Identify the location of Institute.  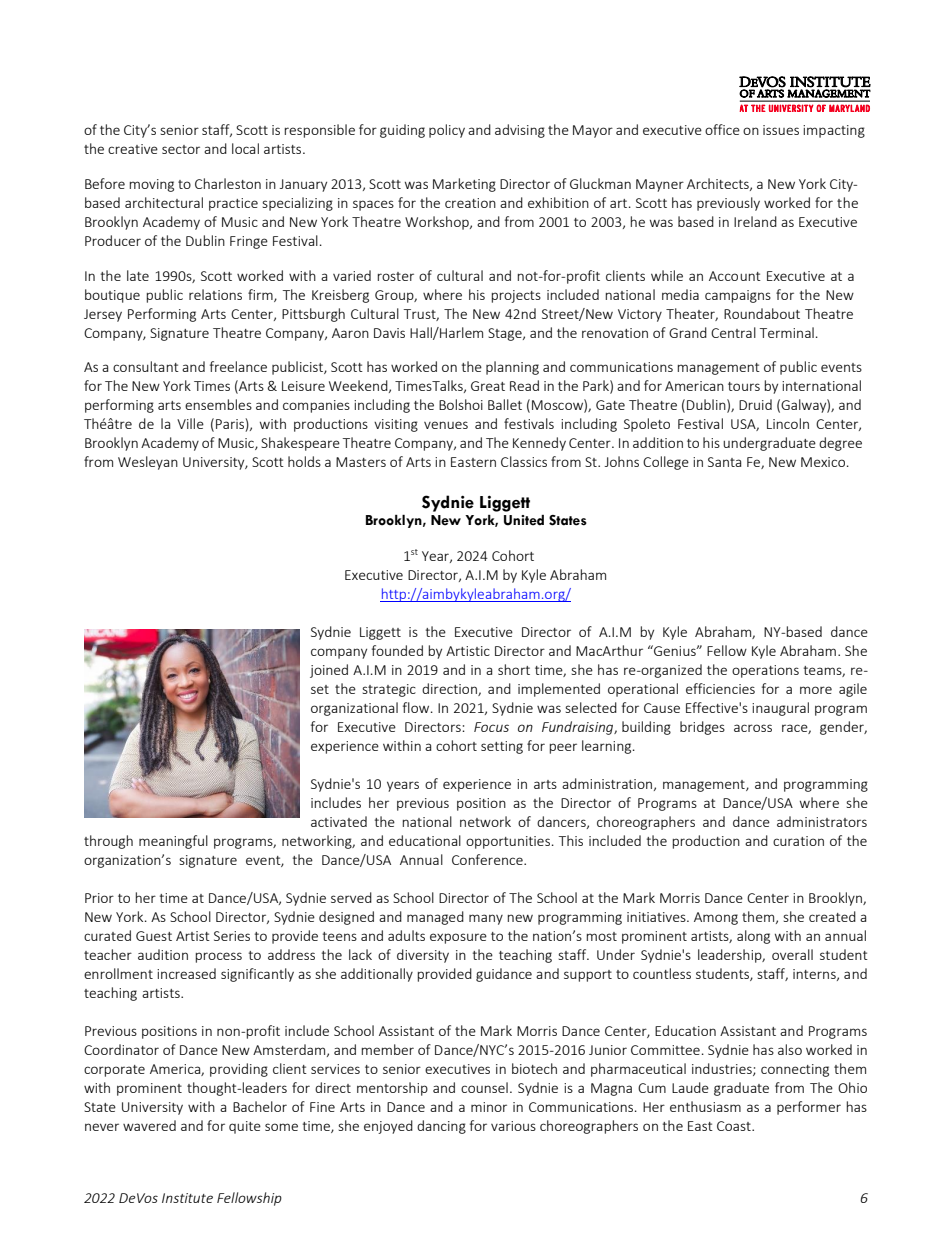
(187, 1198).
